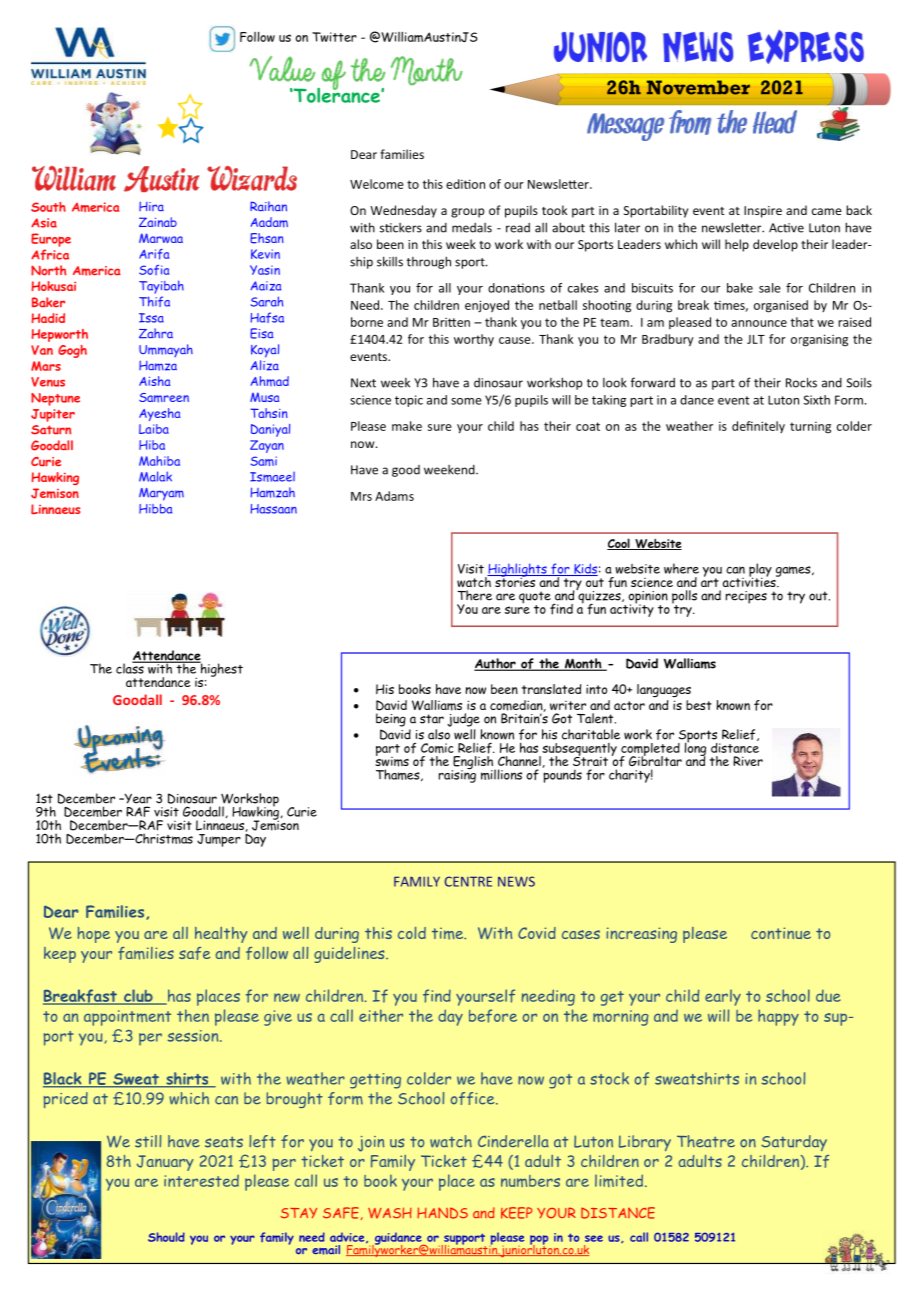 This document has width=924, height=1308. Describe the element at coordinates (759, 323) in the document. I see `announce` at that location.
